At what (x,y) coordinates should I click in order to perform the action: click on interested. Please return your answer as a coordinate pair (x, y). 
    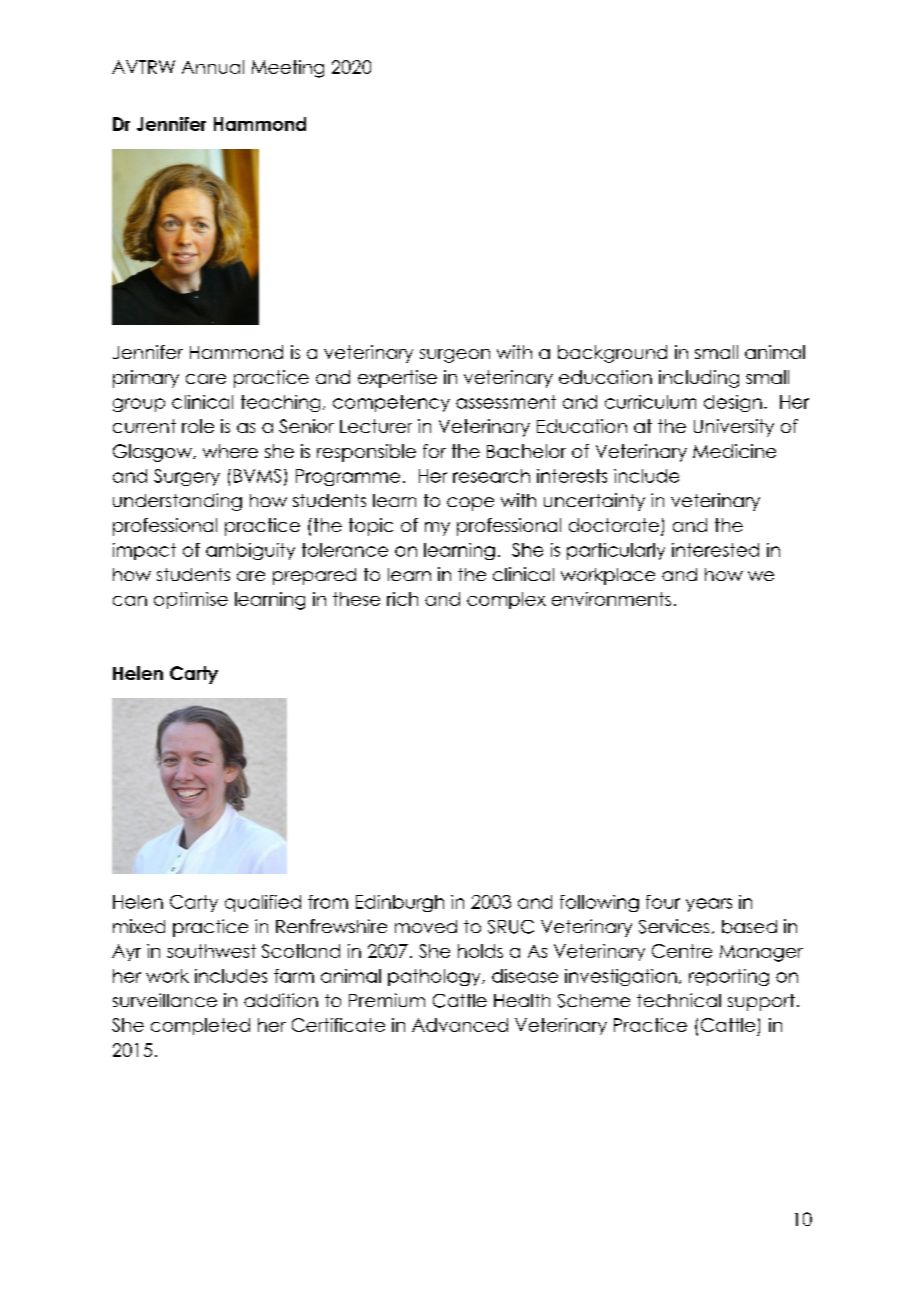
    Looking at the image, I should click on (715, 550).
